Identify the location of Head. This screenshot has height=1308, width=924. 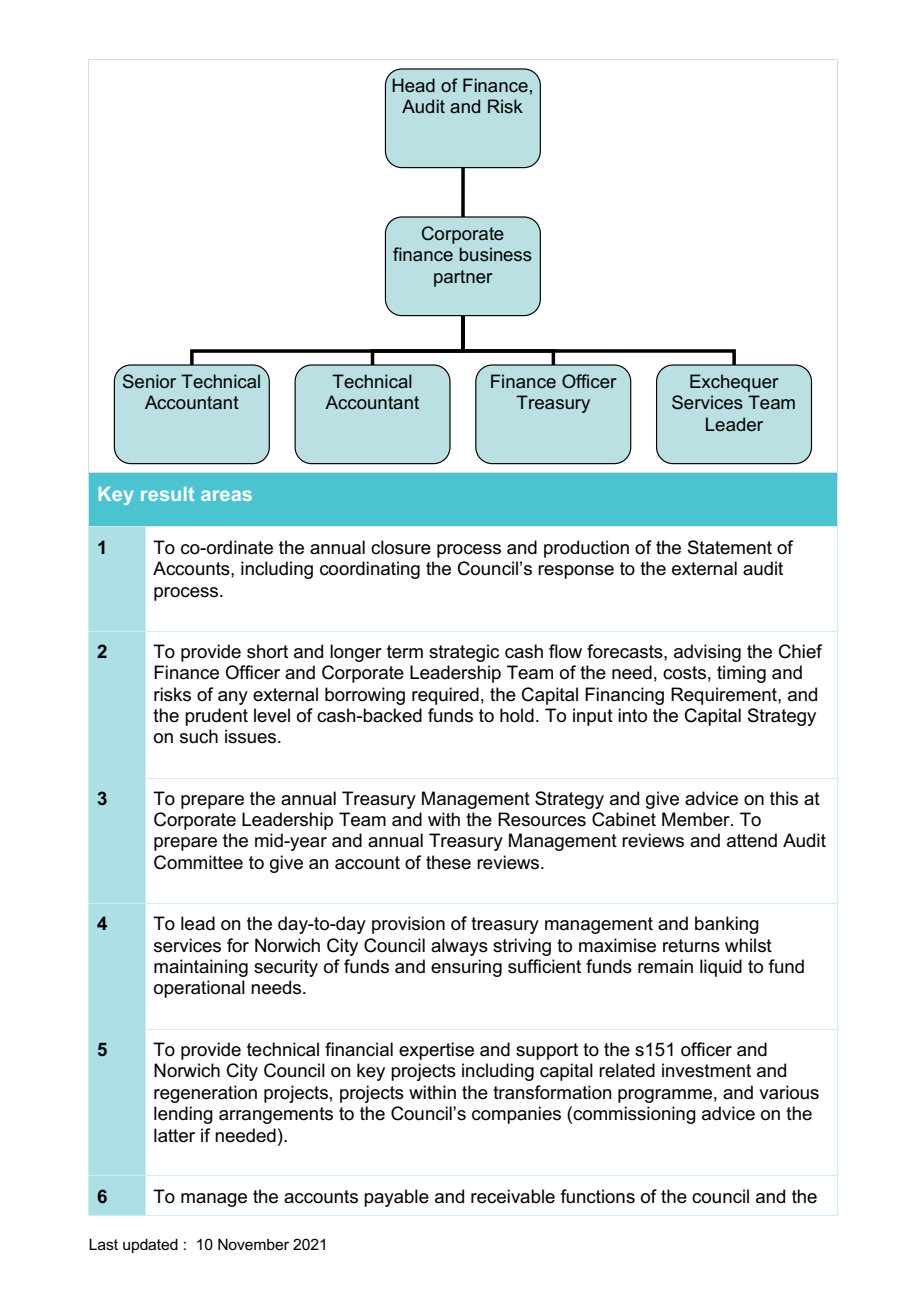
(413, 85).
